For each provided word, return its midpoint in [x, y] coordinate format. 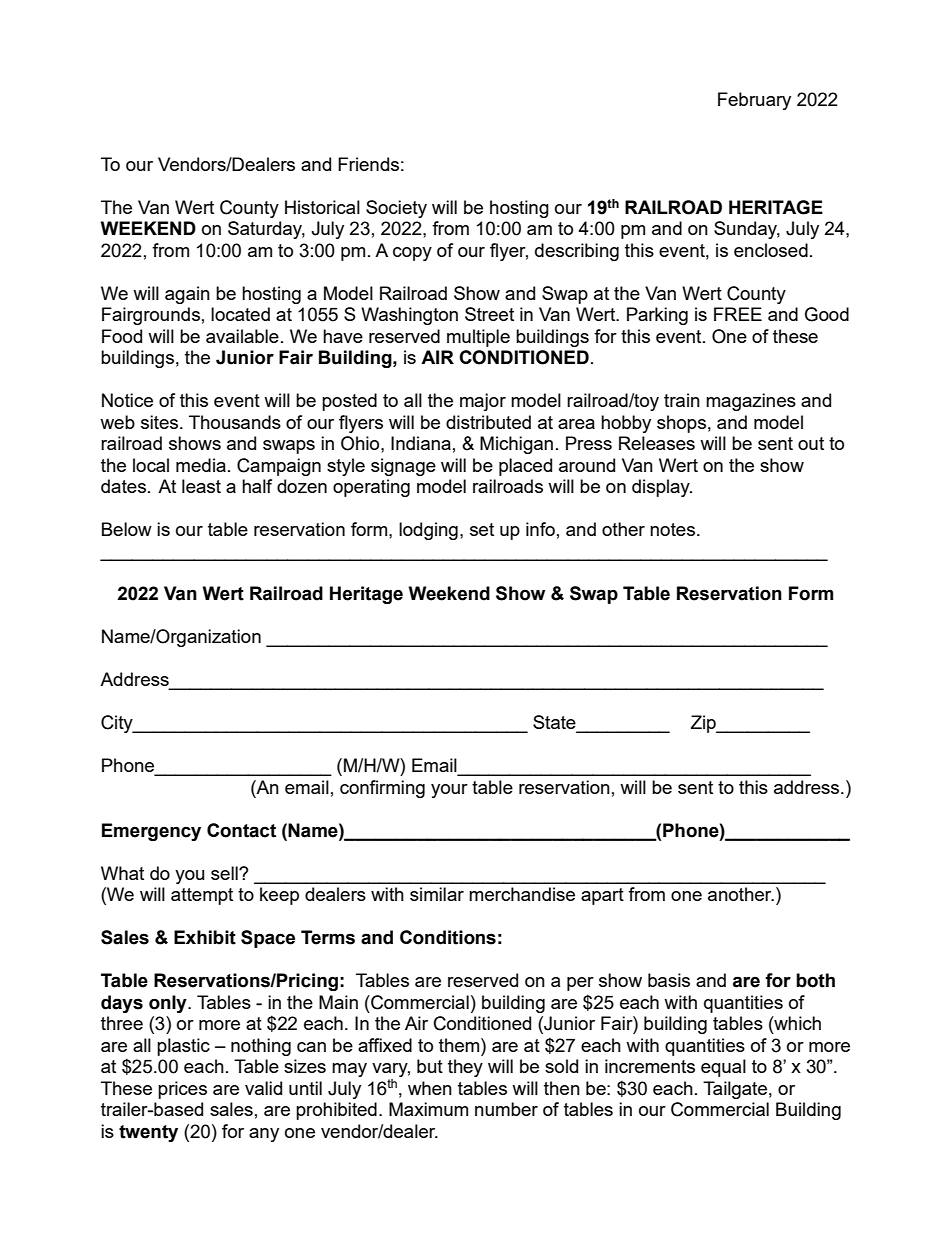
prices [182, 1090]
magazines [751, 402]
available [242, 336]
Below [127, 529]
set [482, 529]
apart [602, 896]
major [483, 402]
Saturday [266, 230]
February [754, 101]
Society [396, 209]
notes [672, 529]
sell [225, 873]
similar [437, 894]
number [506, 1109]
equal [723, 1068]
